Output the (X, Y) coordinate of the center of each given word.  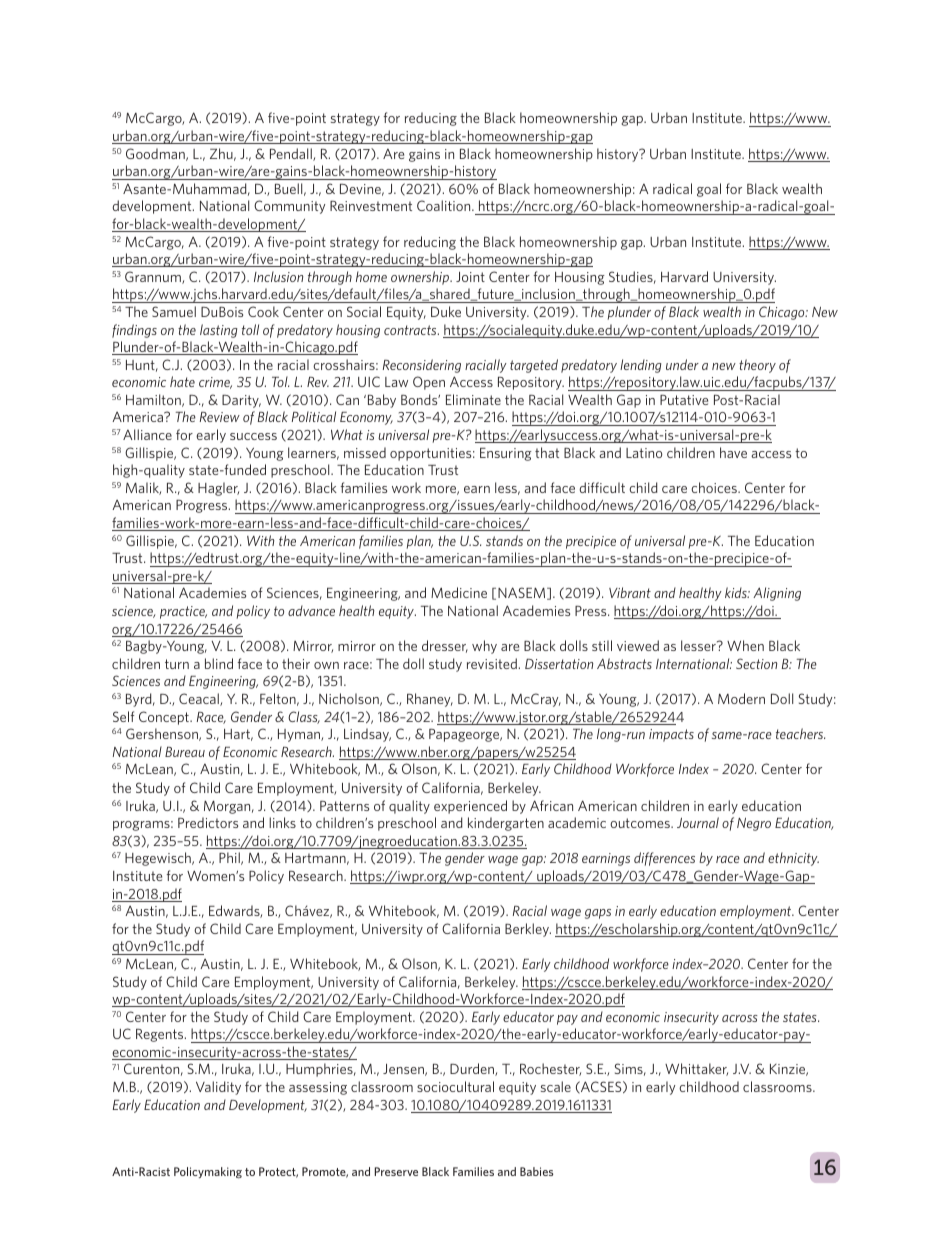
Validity (218, 1088)
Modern (741, 698)
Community (289, 207)
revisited (492, 663)
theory (757, 366)
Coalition (445, 205)
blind (219, 663)
